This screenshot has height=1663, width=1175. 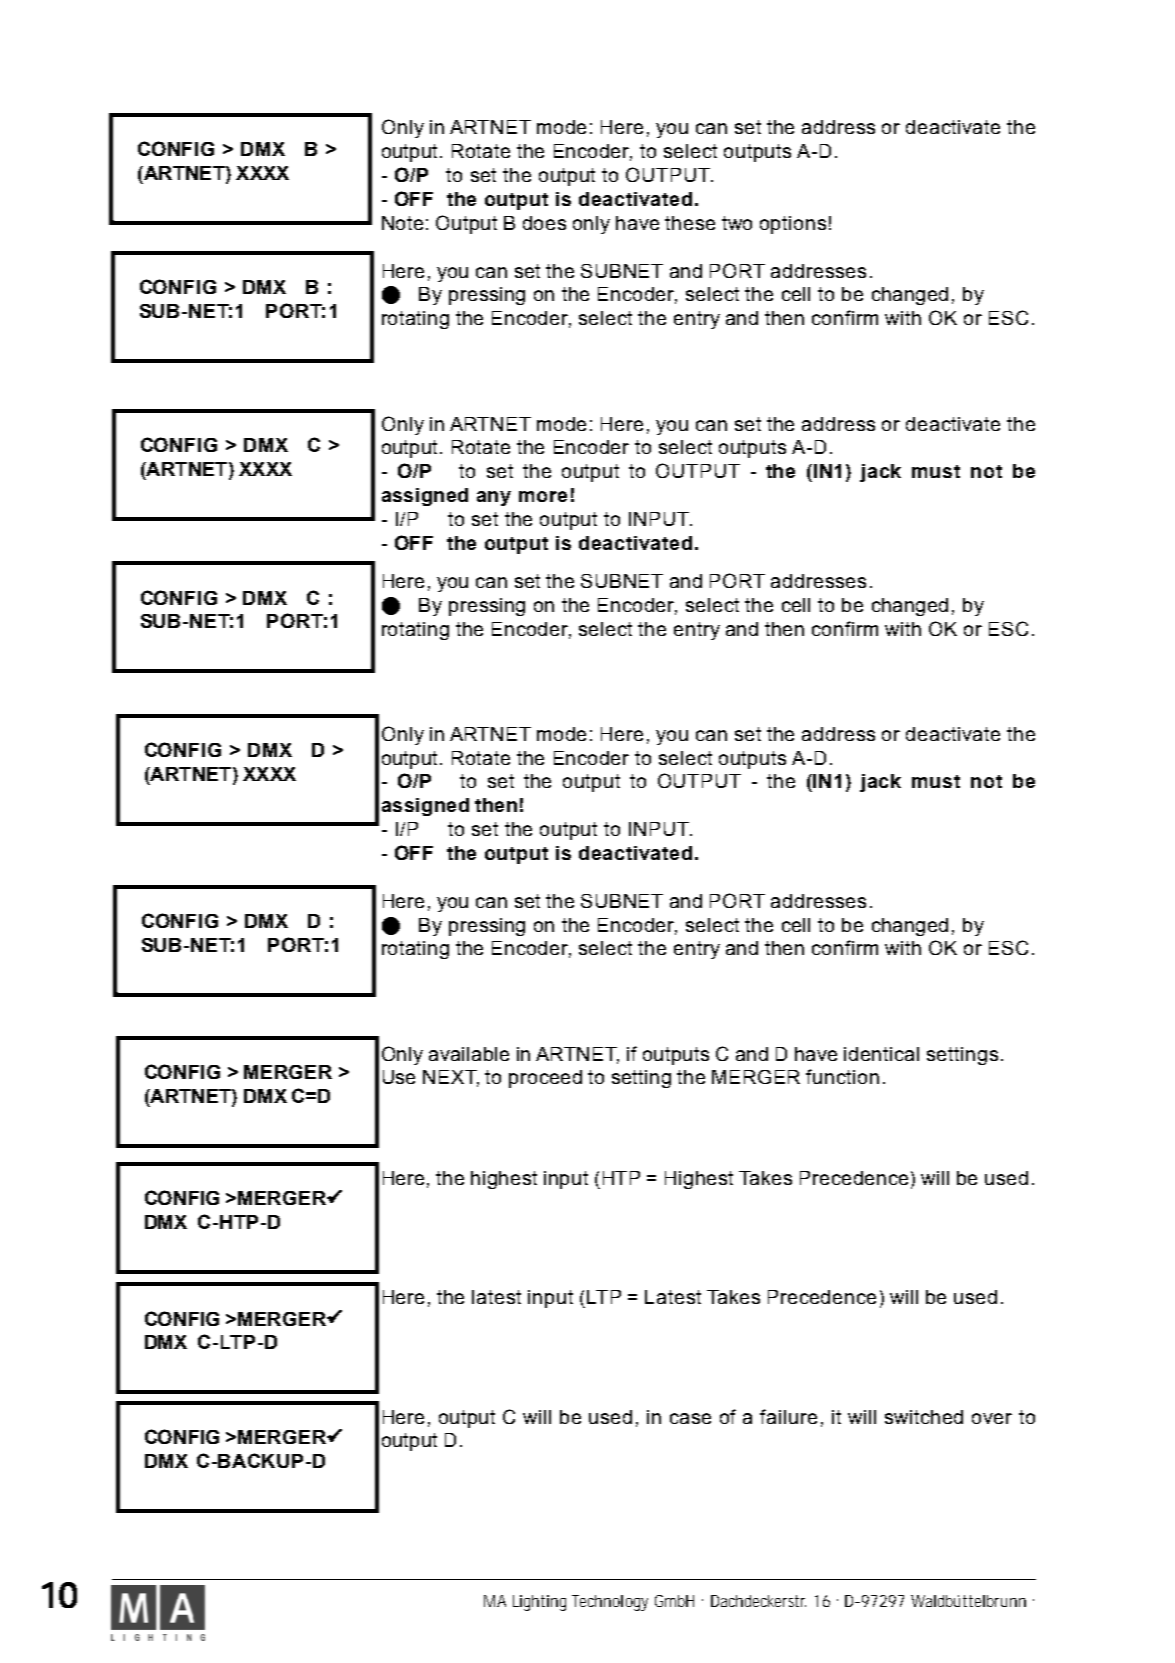 I want to click on more, so click(x=543, y=496).
